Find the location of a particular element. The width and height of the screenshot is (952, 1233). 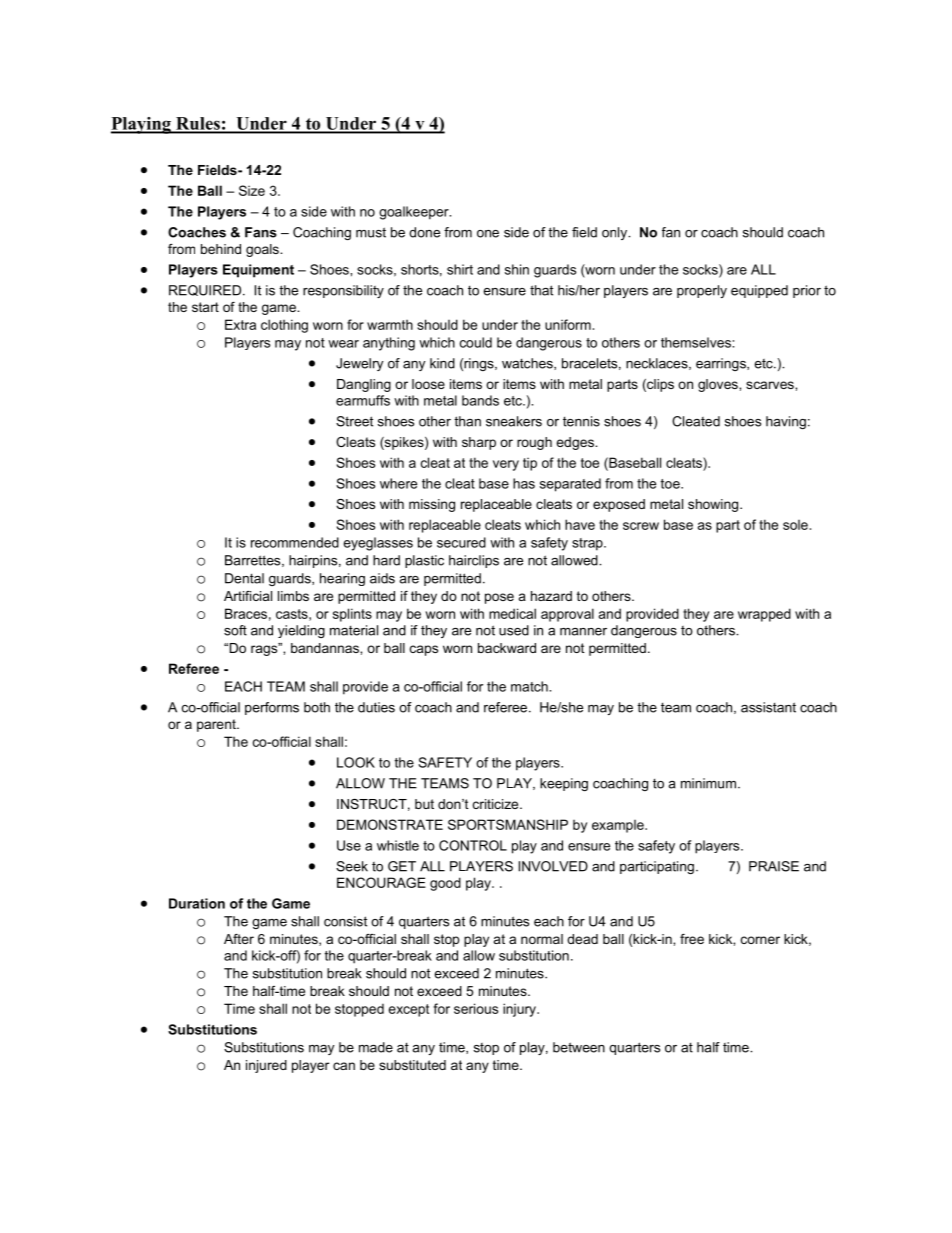

yielding is located at coordinates (301, 631).
